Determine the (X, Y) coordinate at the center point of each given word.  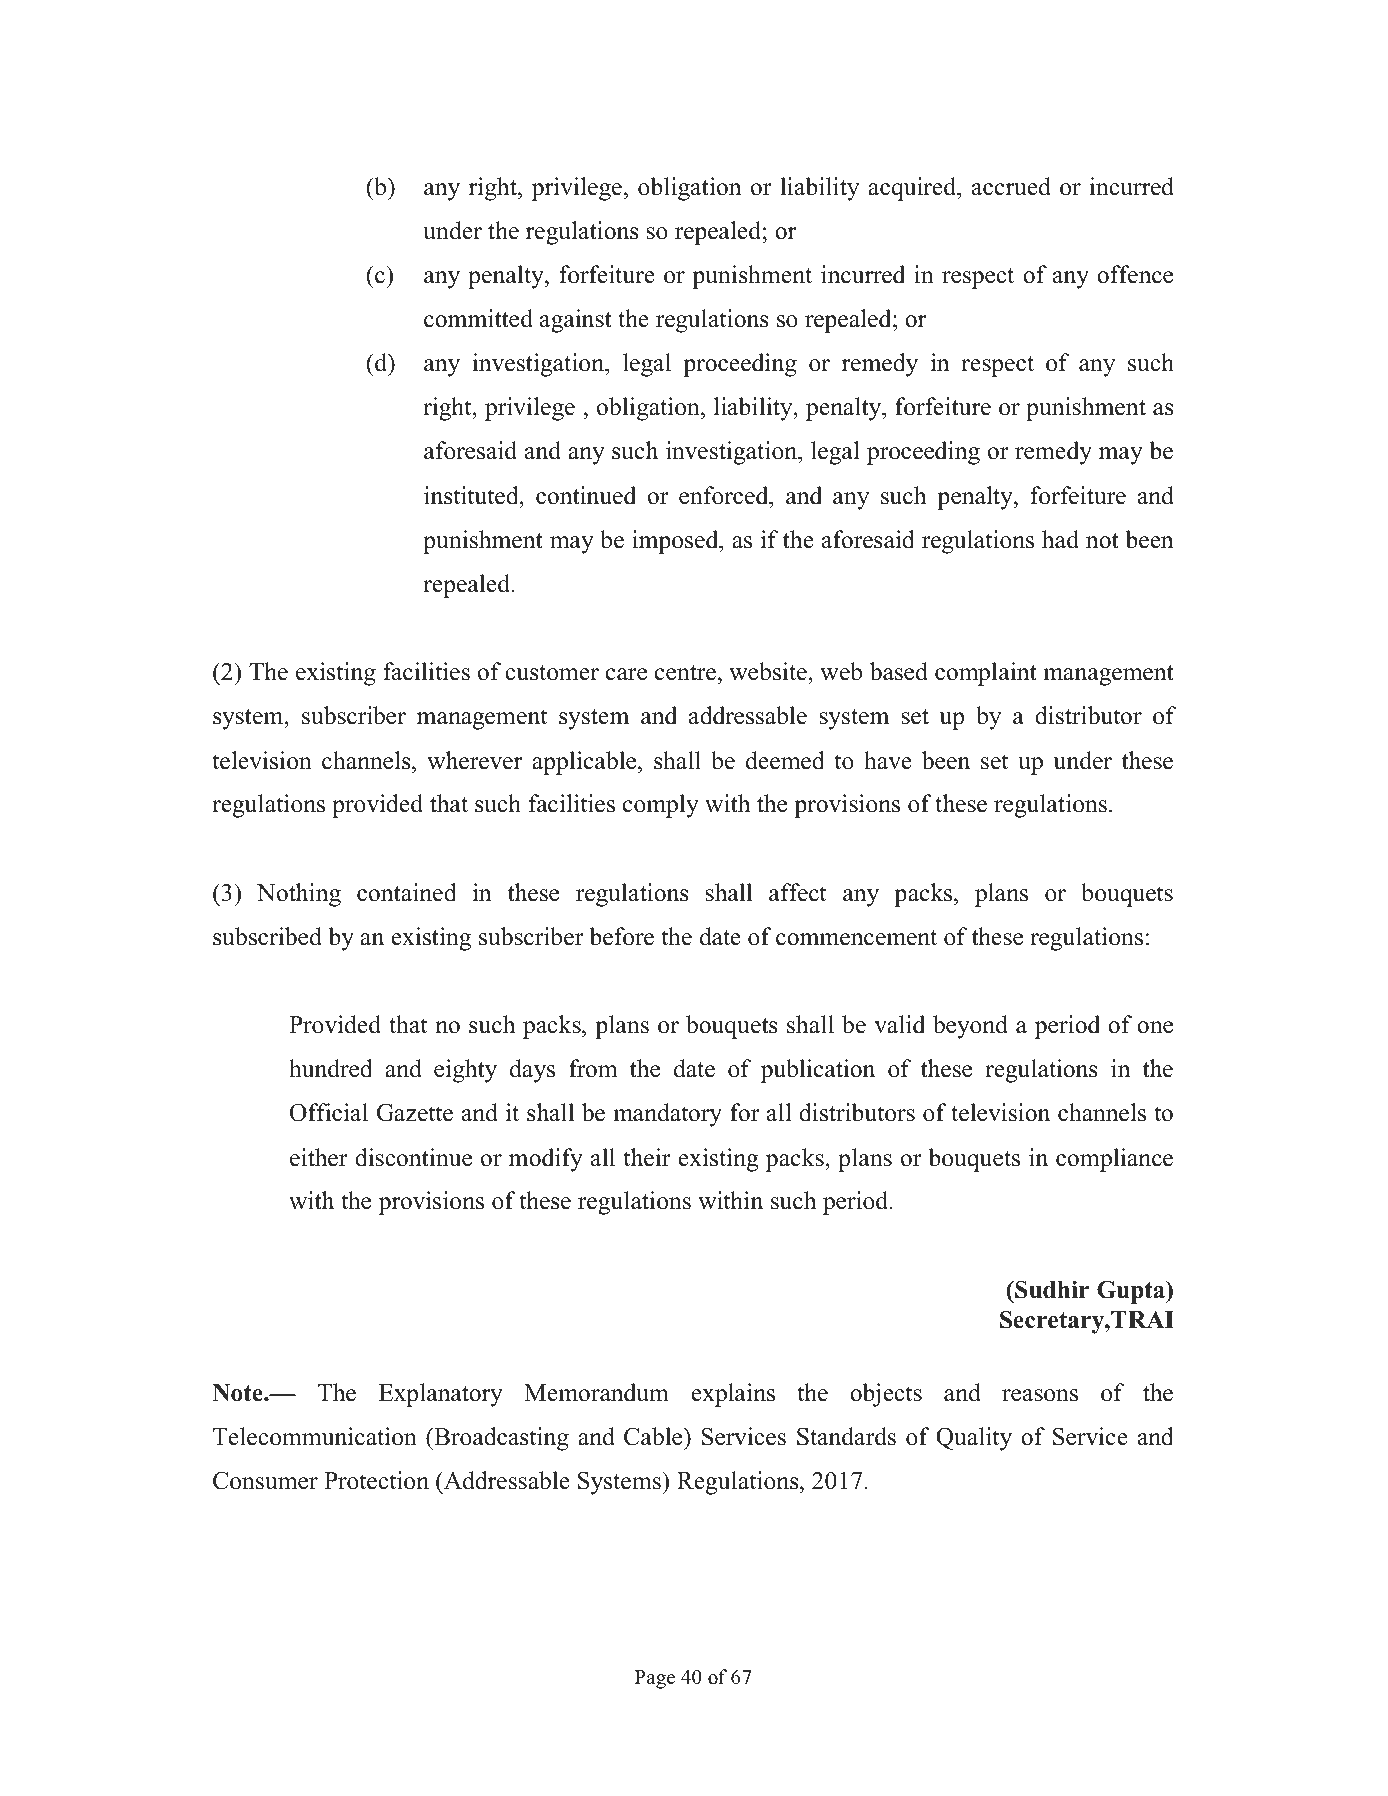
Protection (376, 1480)
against (576, 321)
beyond (970, 1027)
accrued (1011, 186)
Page (655, 1679)
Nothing (299, 895)
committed (478, 318)
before (621, 936)
